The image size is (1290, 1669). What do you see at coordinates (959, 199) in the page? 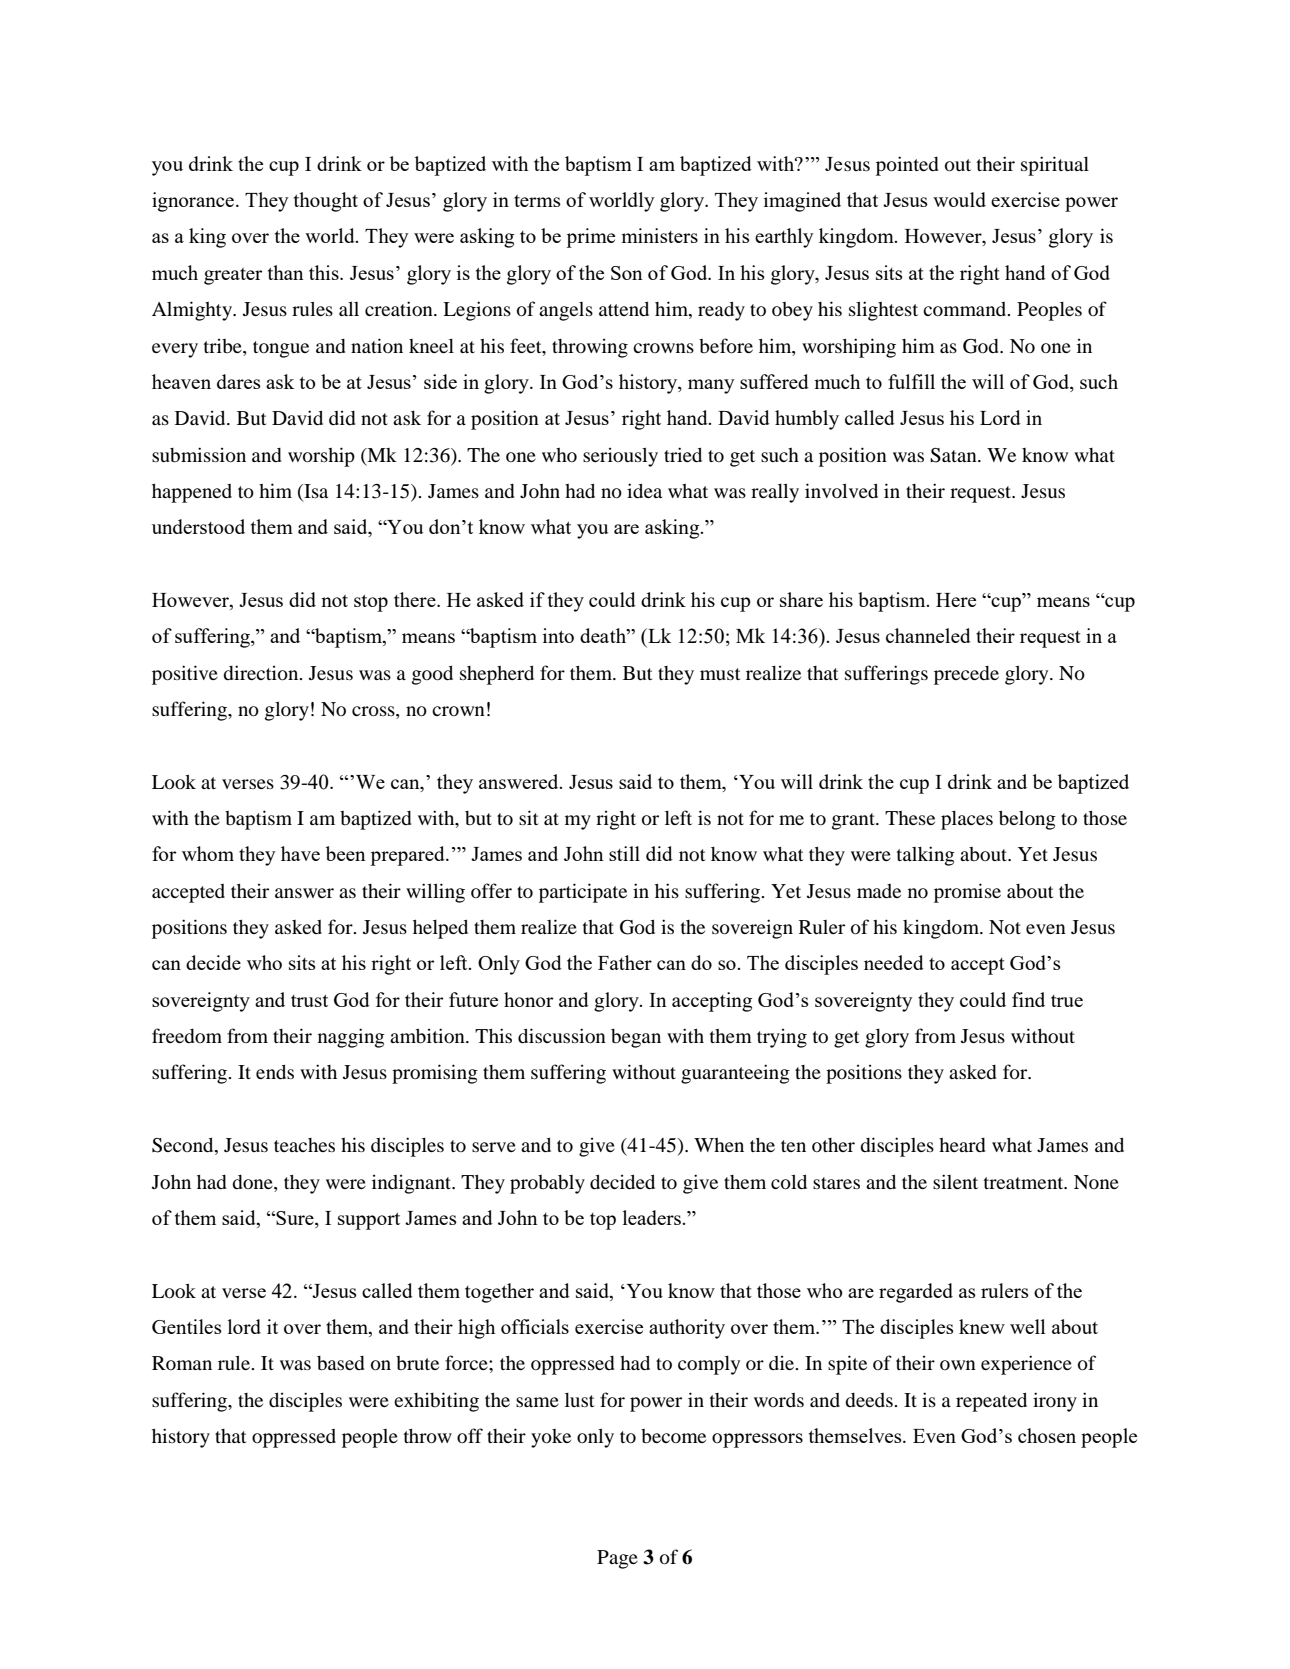
I see `would` at bounding box center [959, 199].
